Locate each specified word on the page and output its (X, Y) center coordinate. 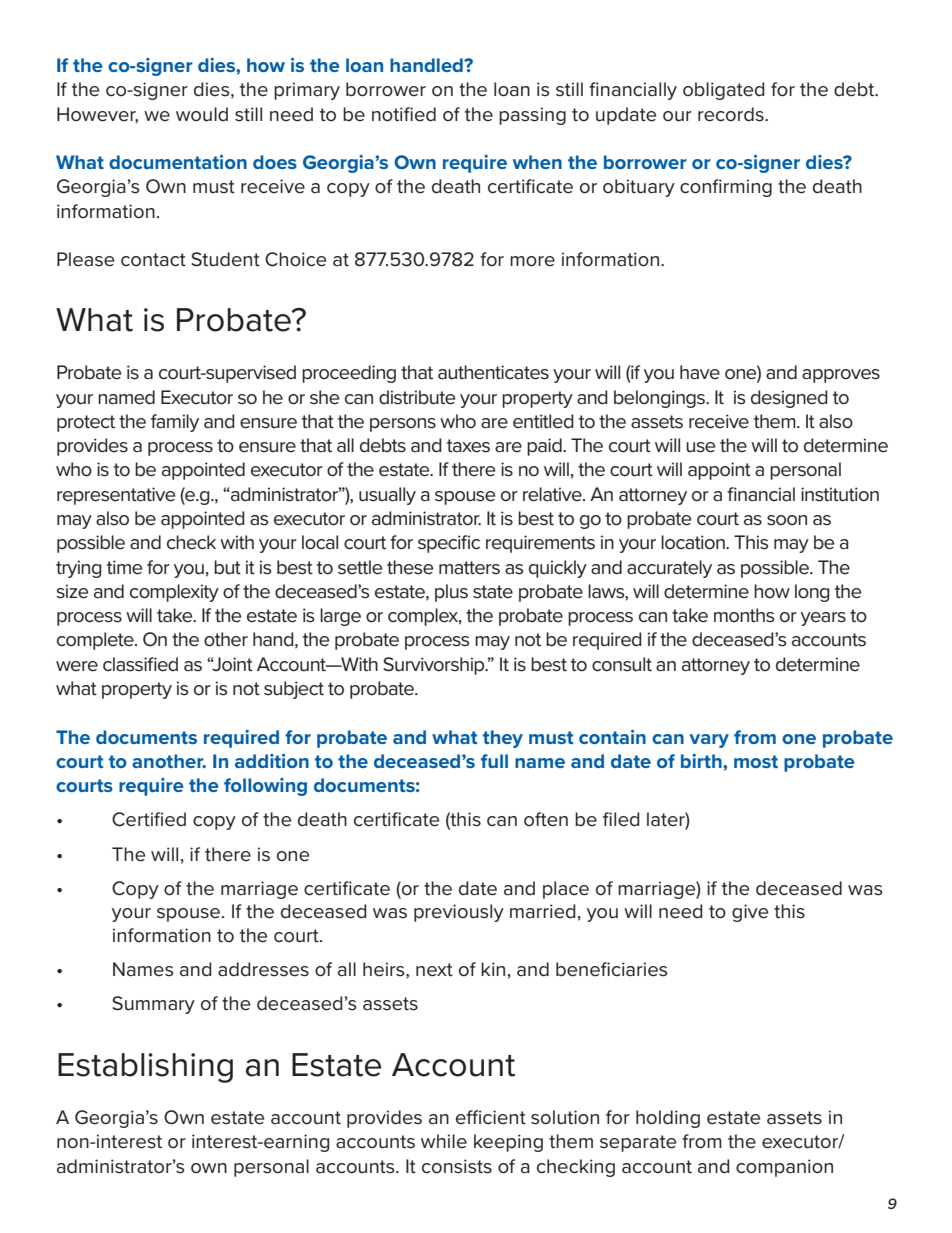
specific (449, 544)
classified (140, 664)
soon (787, 520)
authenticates (493, 372)
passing (532, 116)
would (202, 114)
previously (459, 913)
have (700, 372)
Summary (153, 1005)
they (503, 739)
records (732, 114)
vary (709, 741)
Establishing (145, 1068)
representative (116, 496)
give (750, 913)
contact (153, 260)
